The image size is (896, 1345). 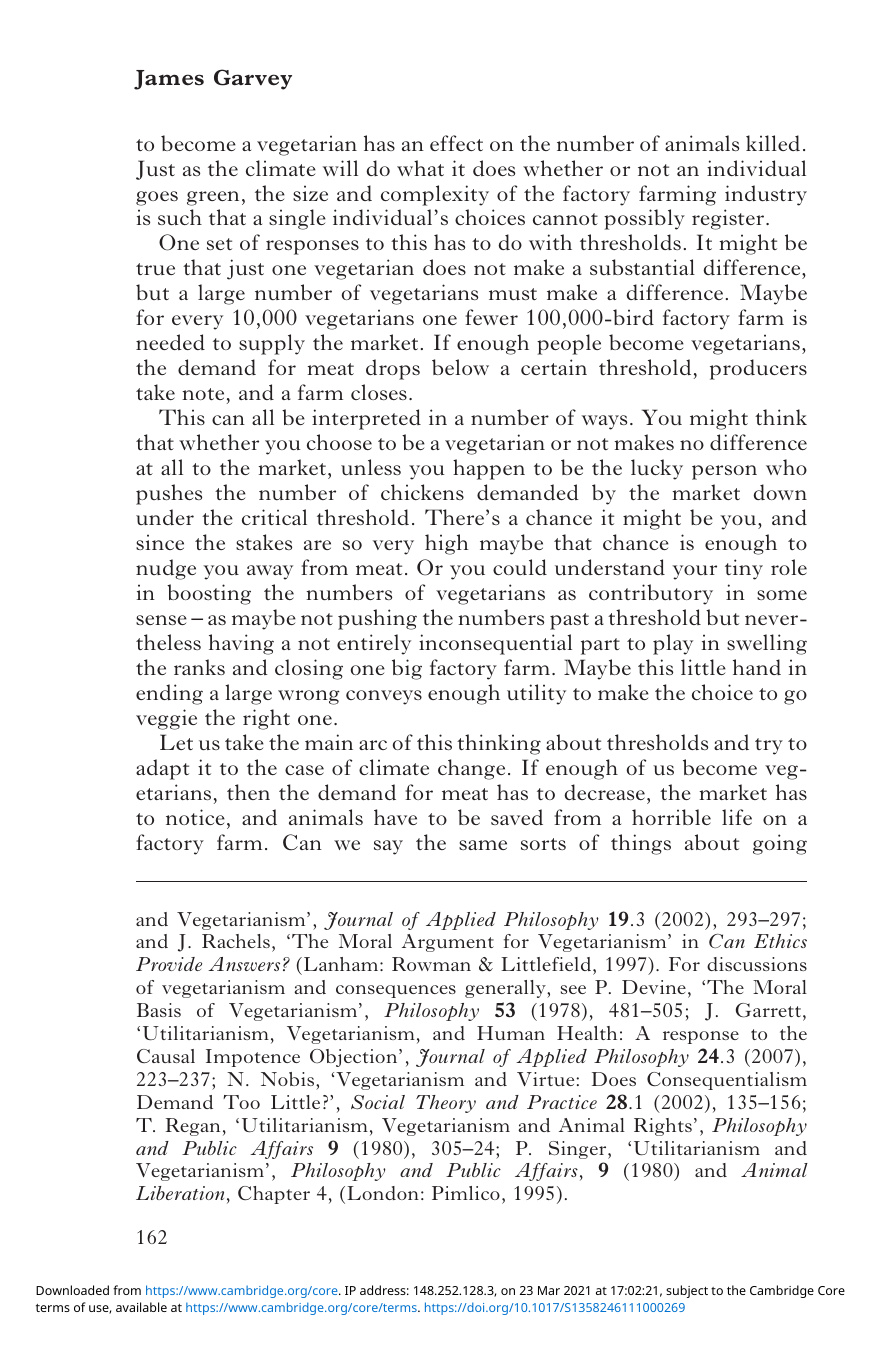 I want to click on boosting, so click(x=209, y=594).
